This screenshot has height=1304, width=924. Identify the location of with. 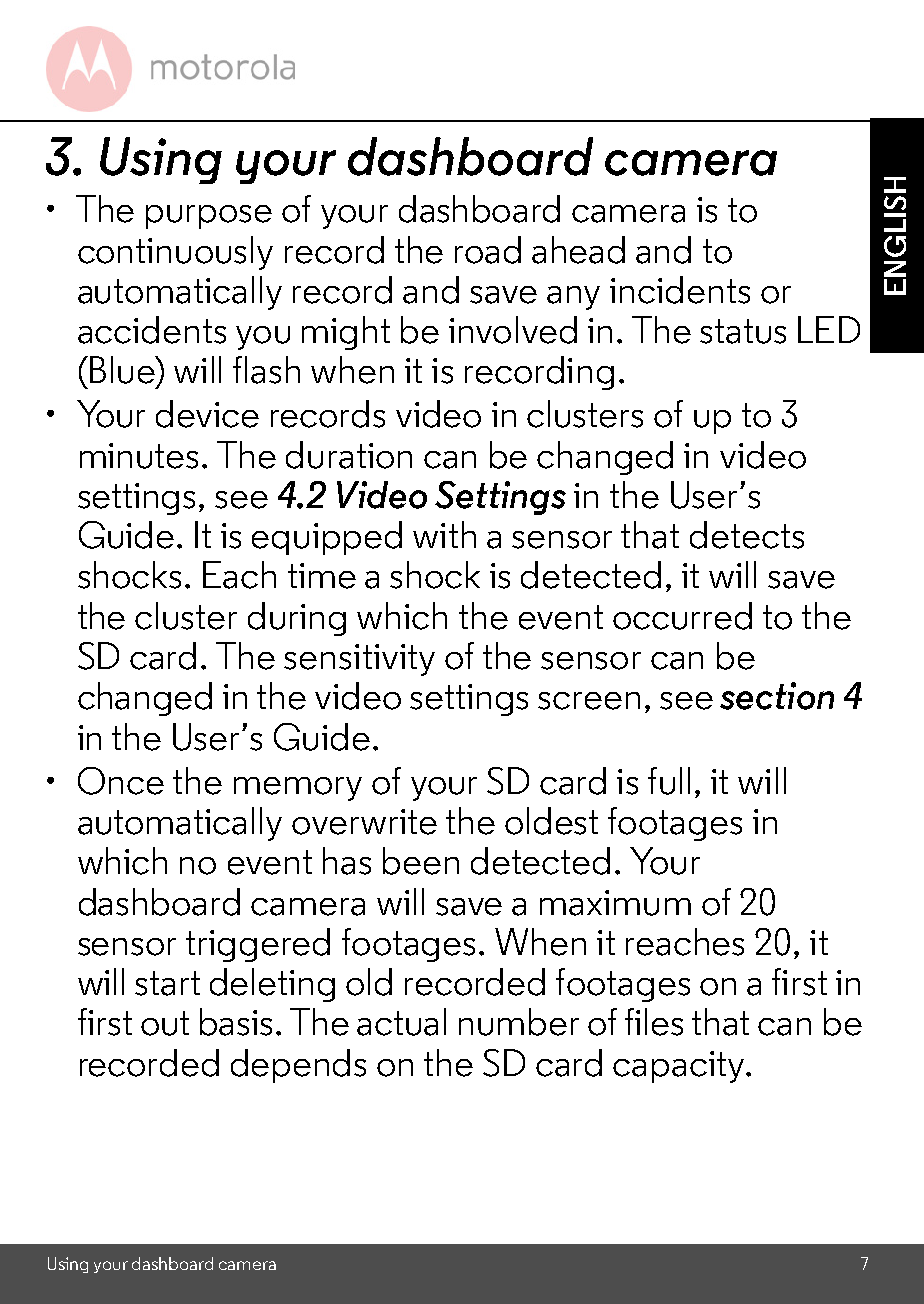
(444, 534).
